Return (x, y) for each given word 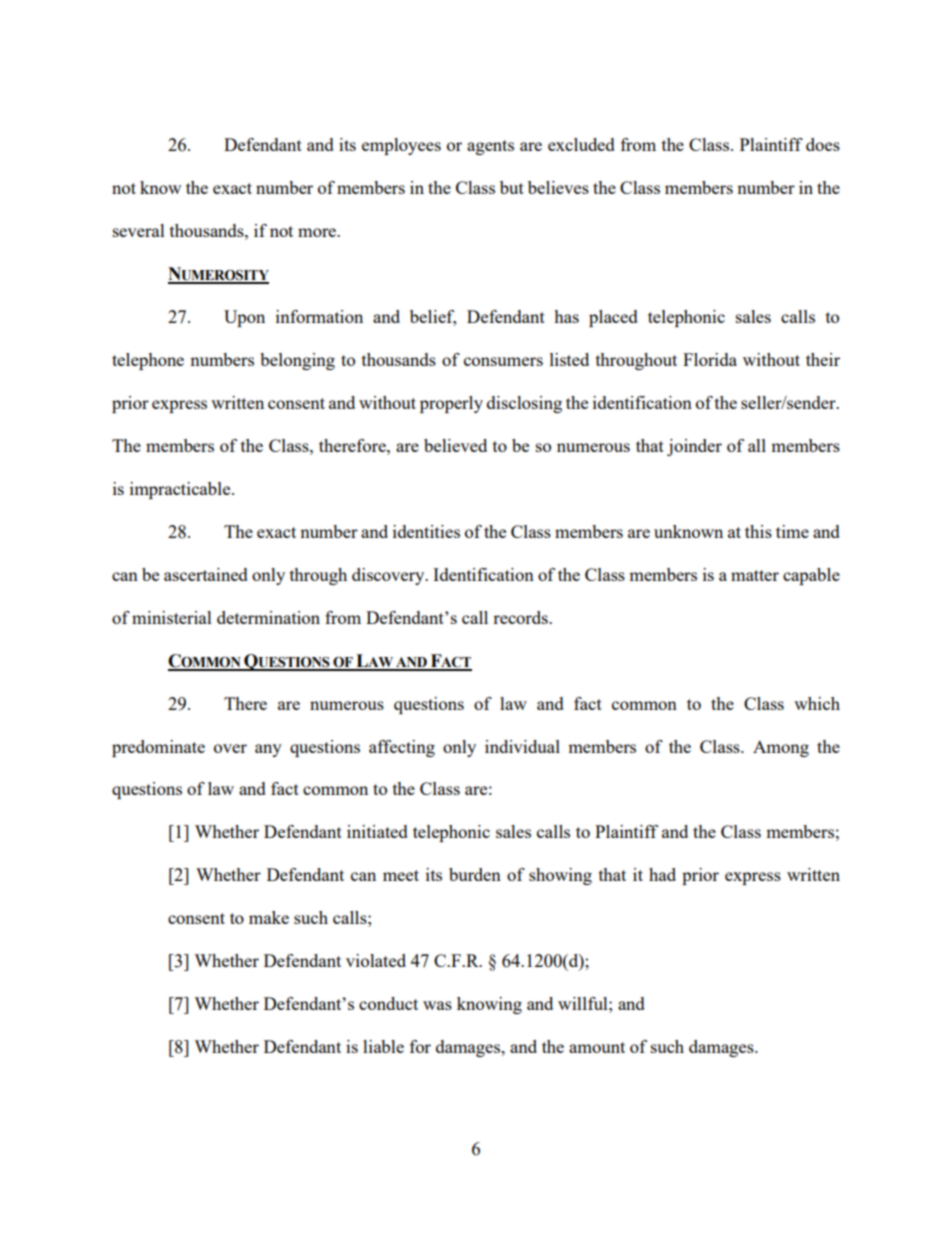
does (823, 144)
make (269, 917)
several (139, 230)
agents (490, 147)
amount (597, 1047)
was (437, 1005)
